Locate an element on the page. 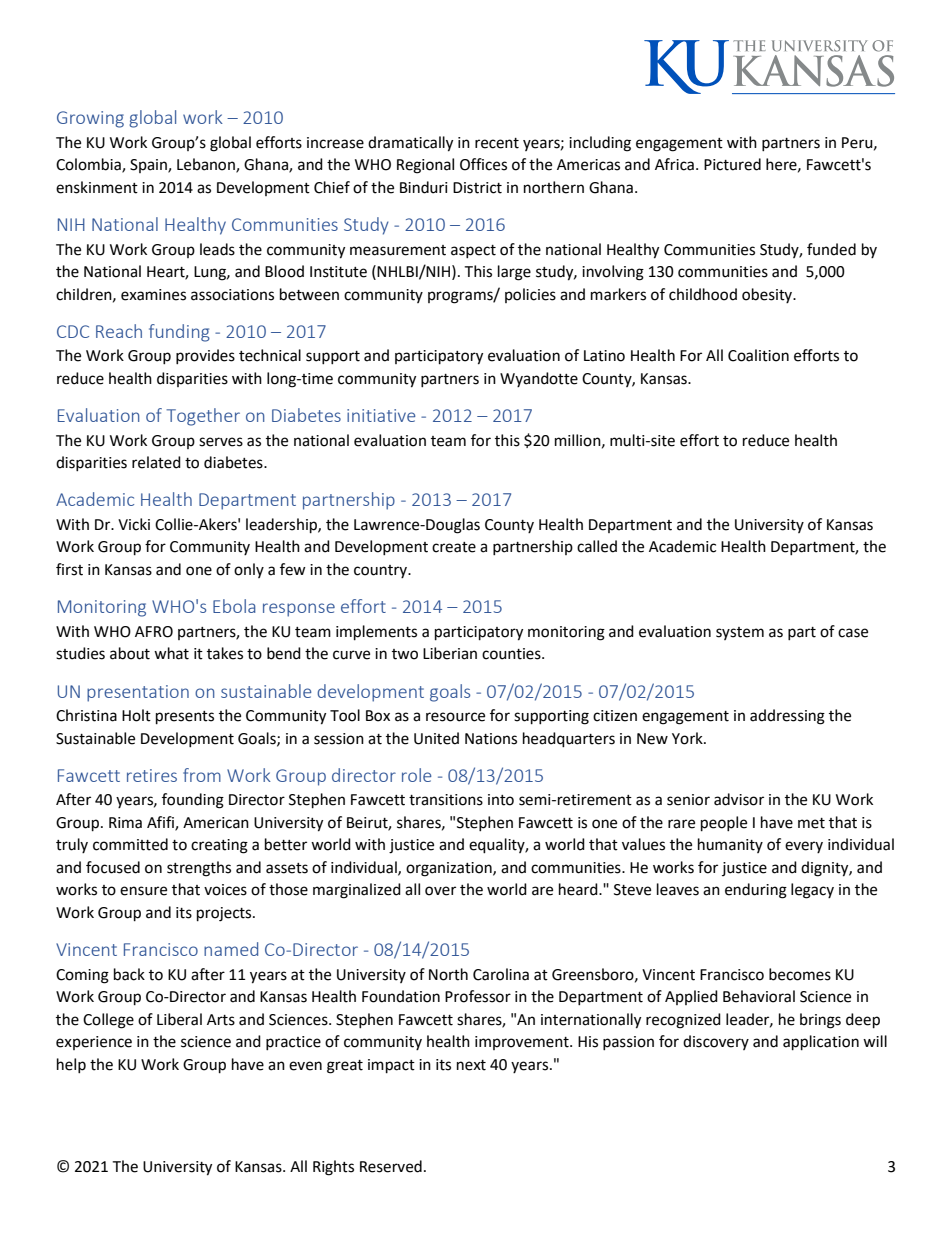 The width and height of the page is (952, 1233). Offices is located at coordinates (483, 164).
